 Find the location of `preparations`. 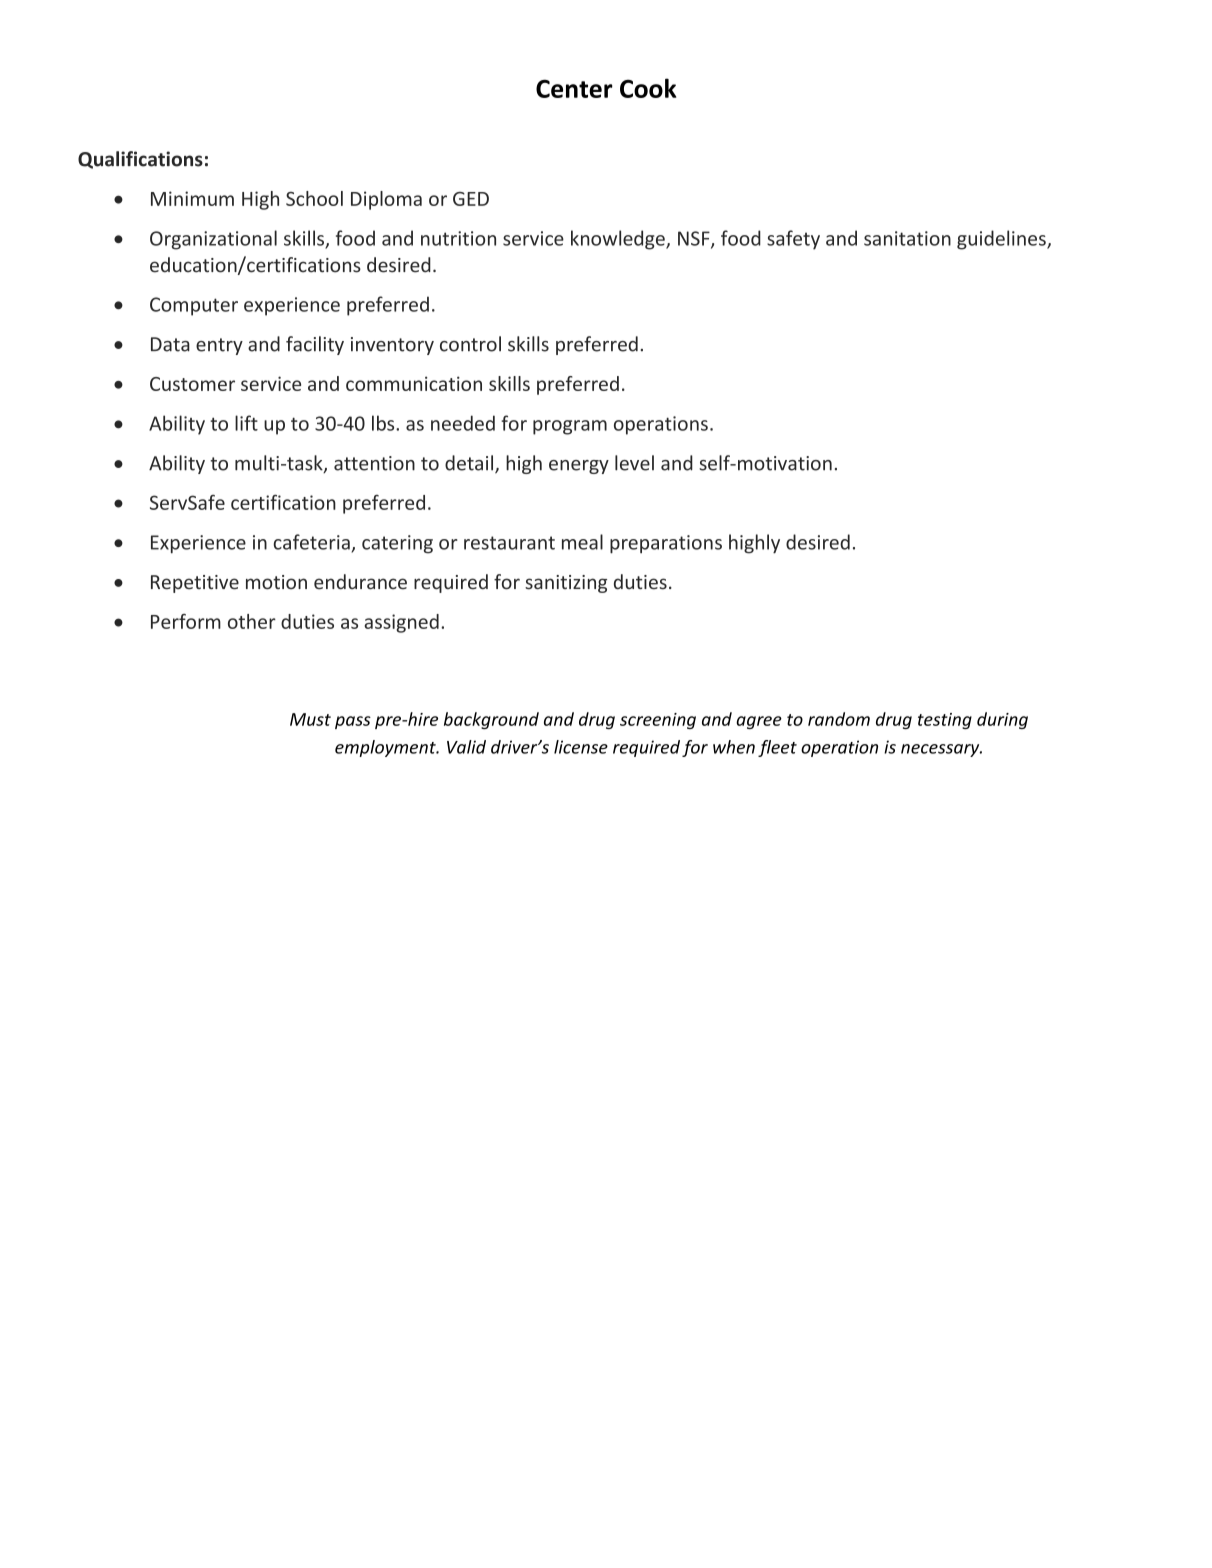

preparations is located at coordinates (666, 544).
